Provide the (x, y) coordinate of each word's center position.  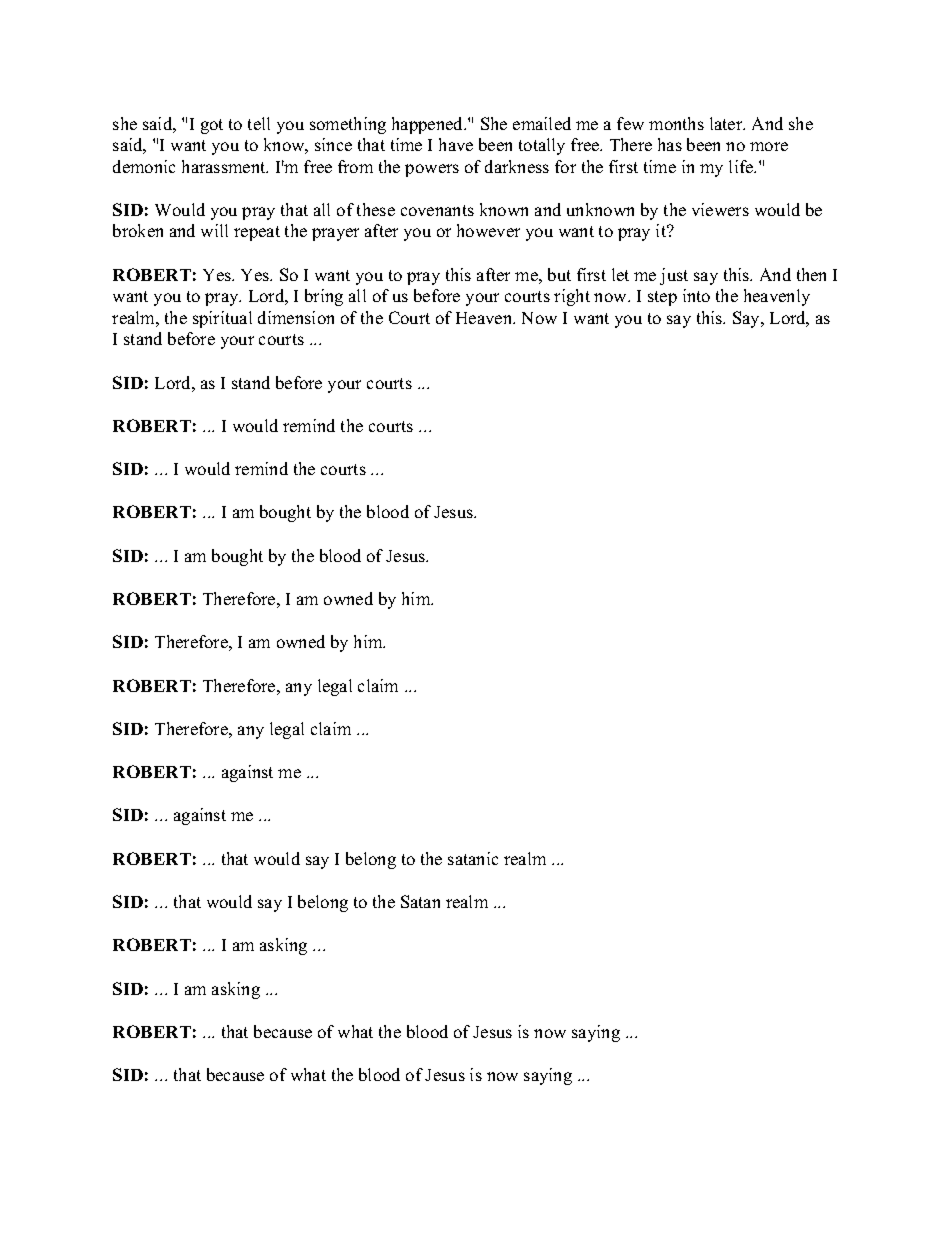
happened (429, 125)
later (727, 123)
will (214, 230)
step (662, 298)
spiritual (222, 319)
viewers (720, 209)
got (212, 126)
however (488, 230)
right (572, 297)
